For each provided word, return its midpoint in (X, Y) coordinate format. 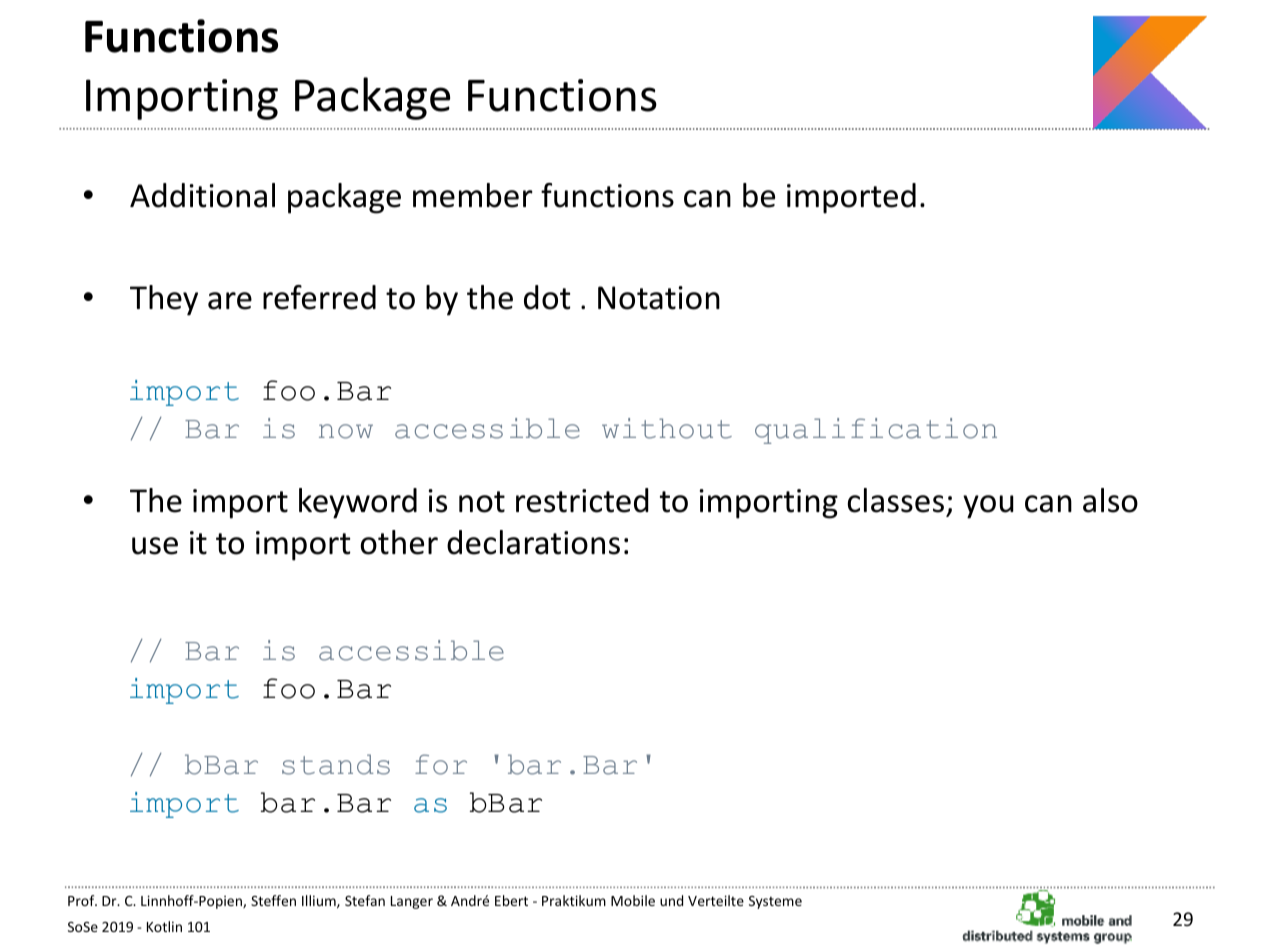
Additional (202, 195)
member (473, 195)
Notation (659, 298)
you (988, 507)
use (155, 546)
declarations (533, 542)
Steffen (273, 900)
